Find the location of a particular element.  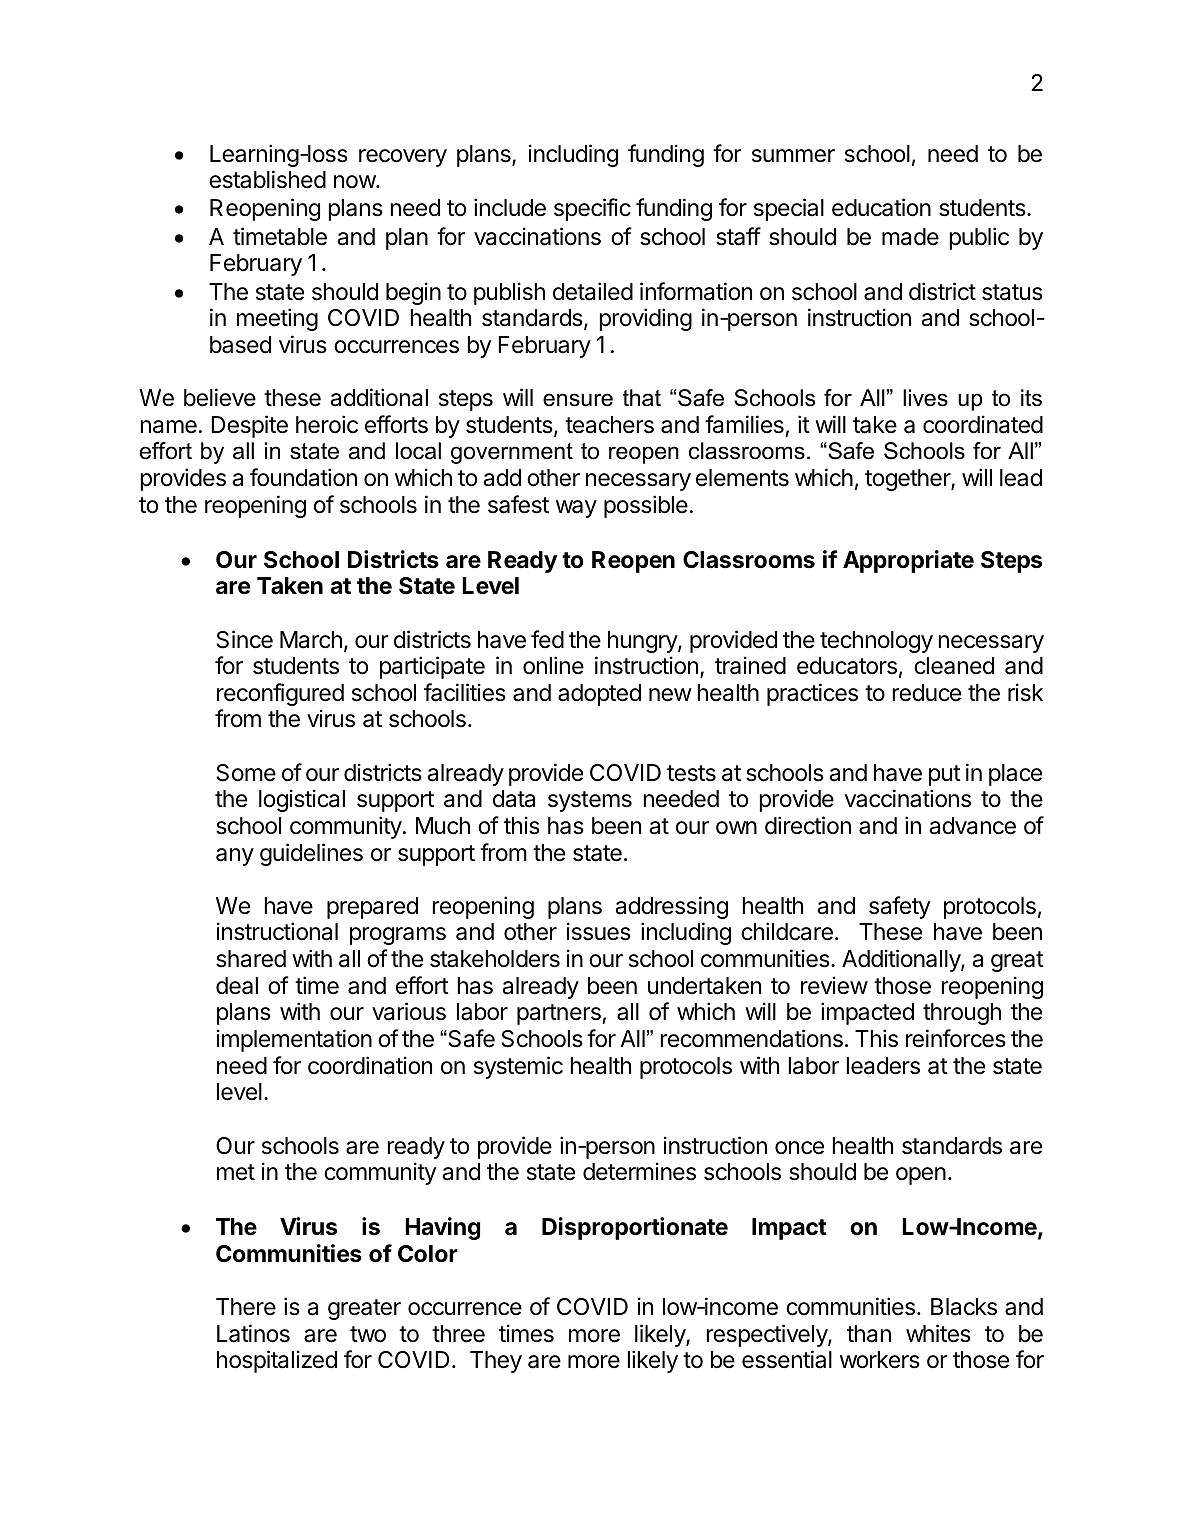

issues is located at coordinates (599, 931).
